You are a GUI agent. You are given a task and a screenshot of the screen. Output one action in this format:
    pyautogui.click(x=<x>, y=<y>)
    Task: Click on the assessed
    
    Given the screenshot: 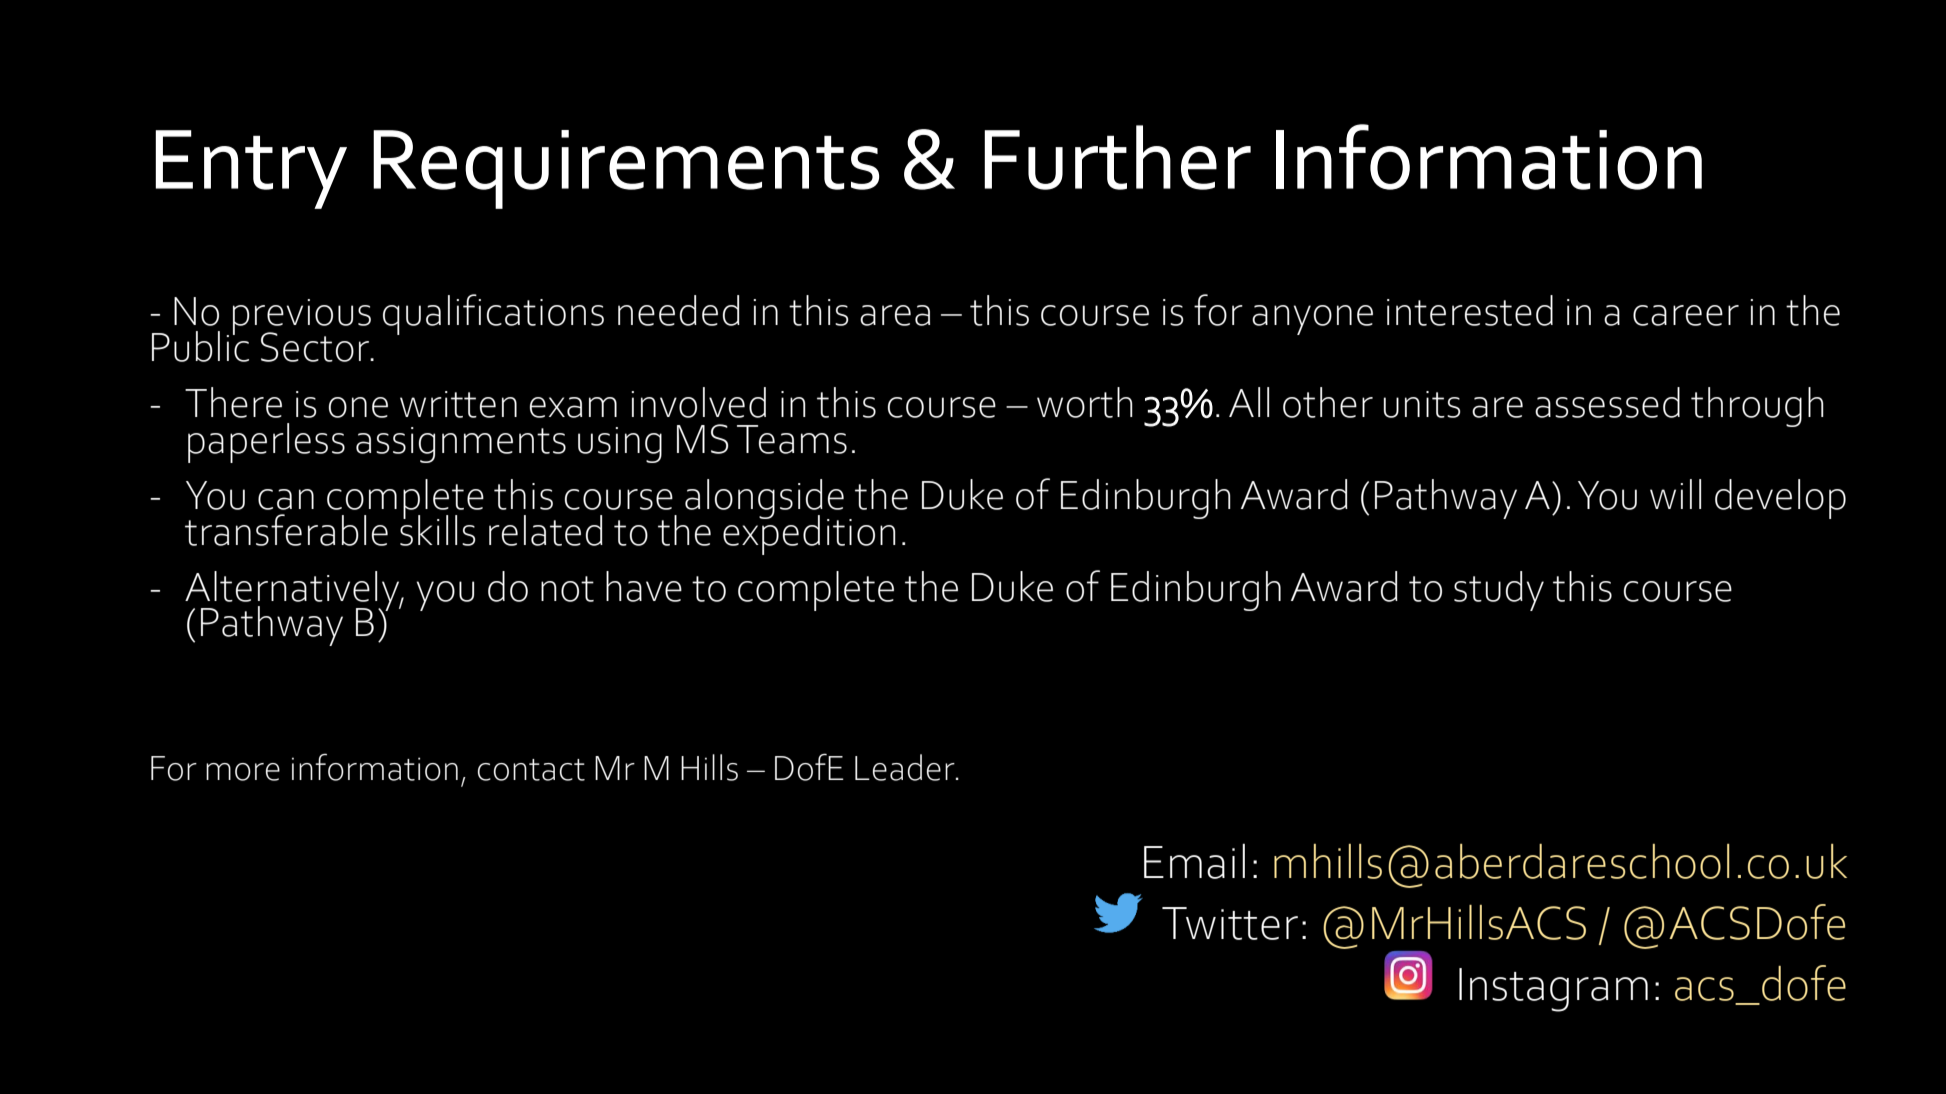 What is the action you would take?
    pyautogui.click(x=1607, y=402)
